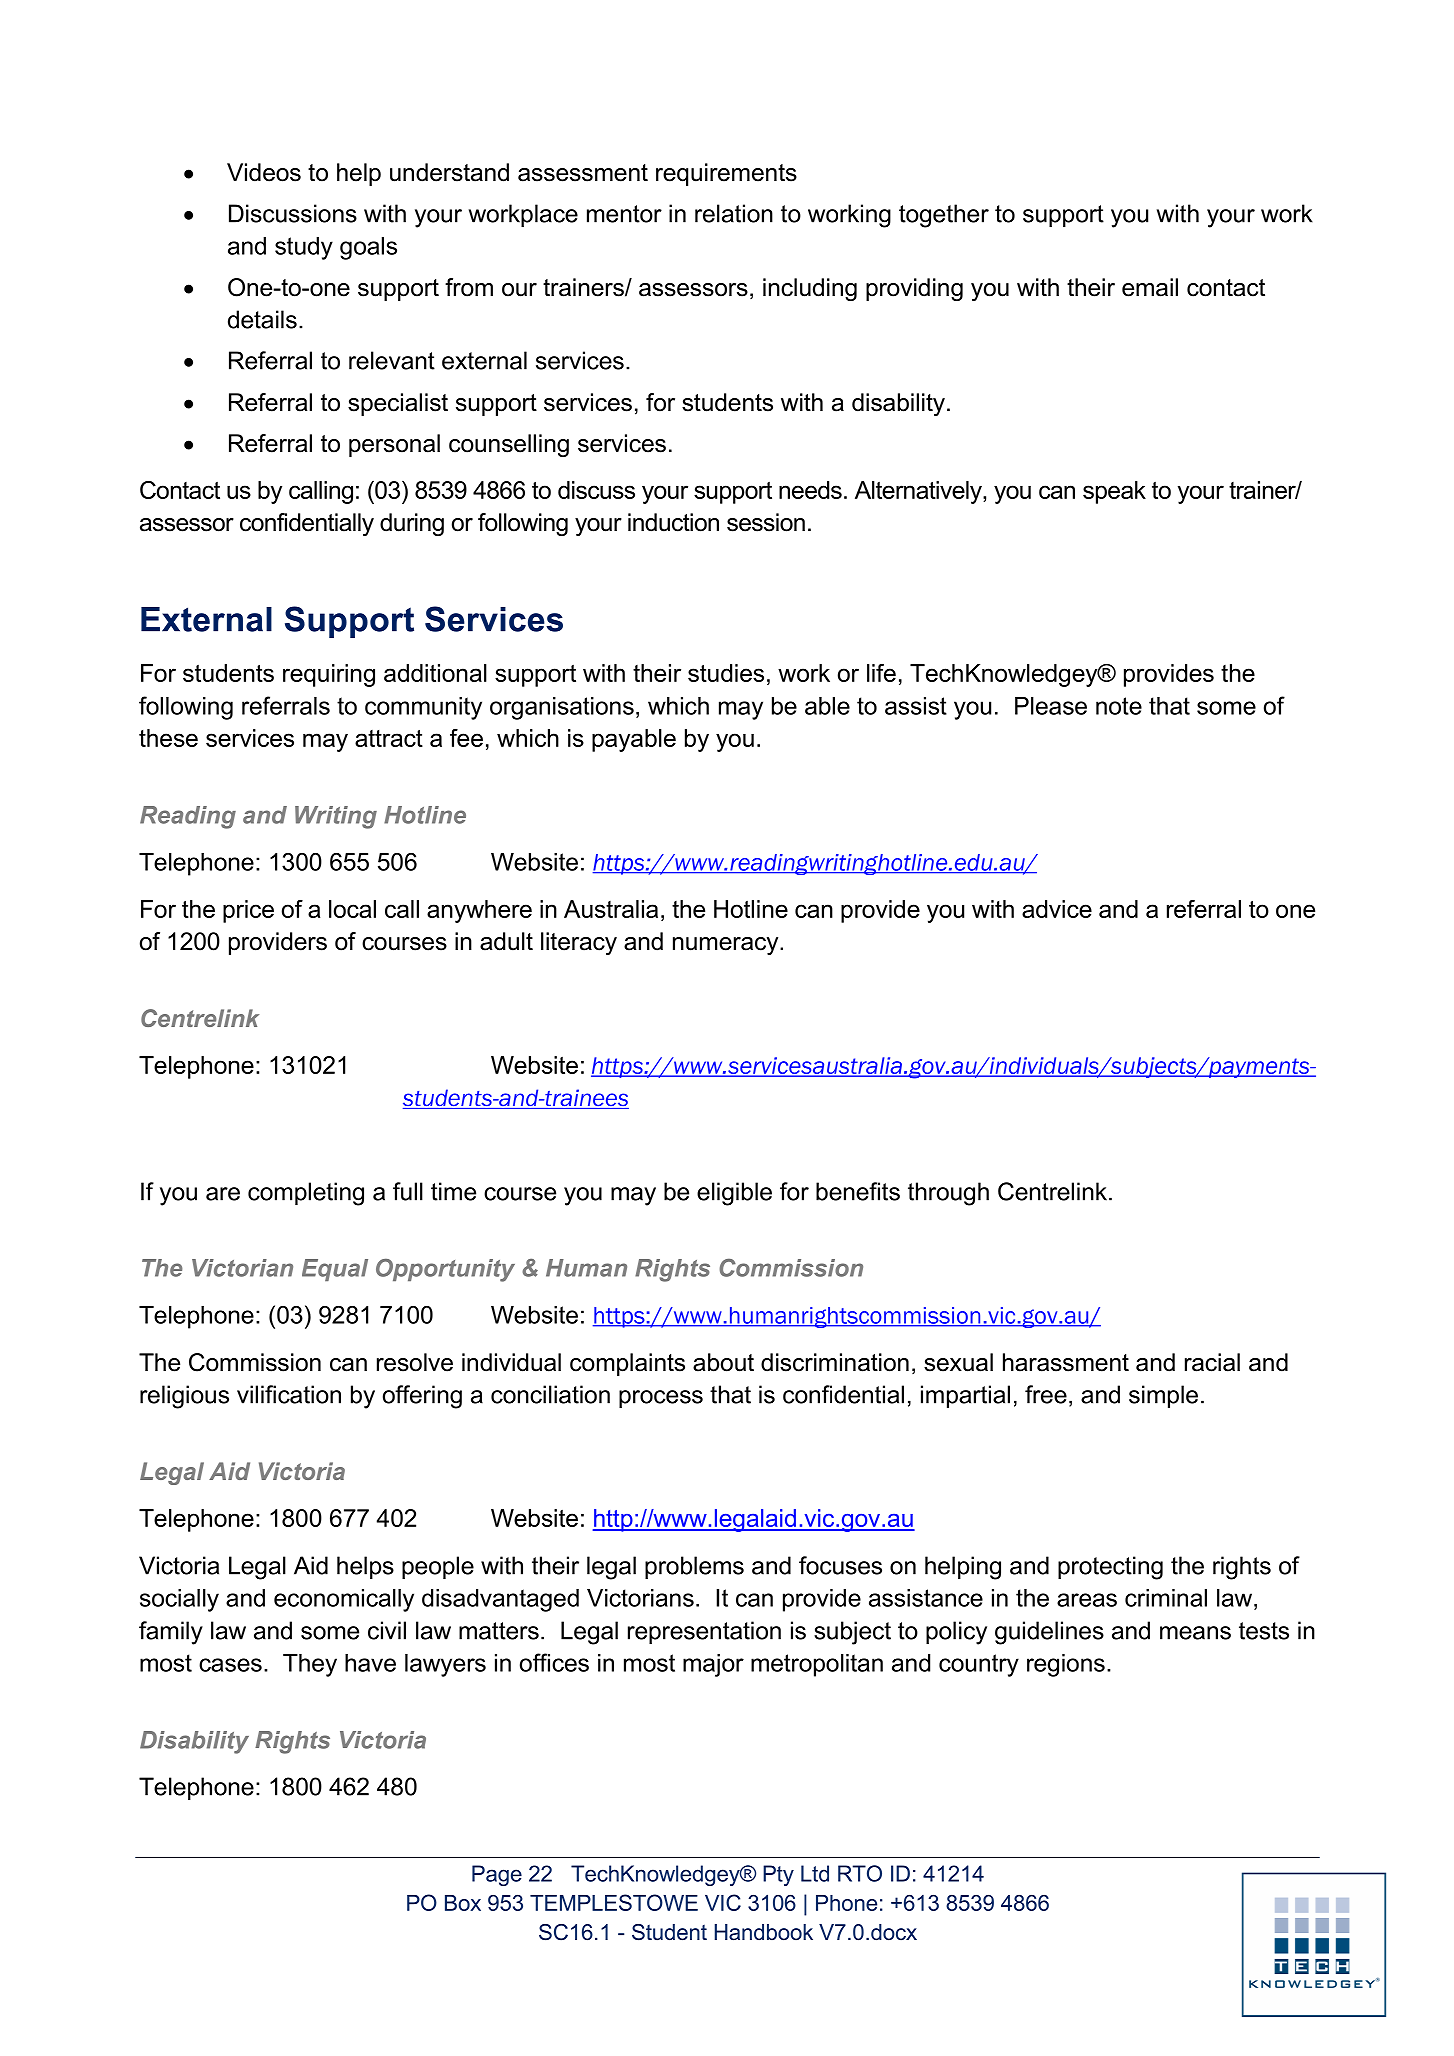 The image size is (1454, 2056). Describe the element at coordinates (463, 1903) in the screenshot. I see `Box` at that location.
